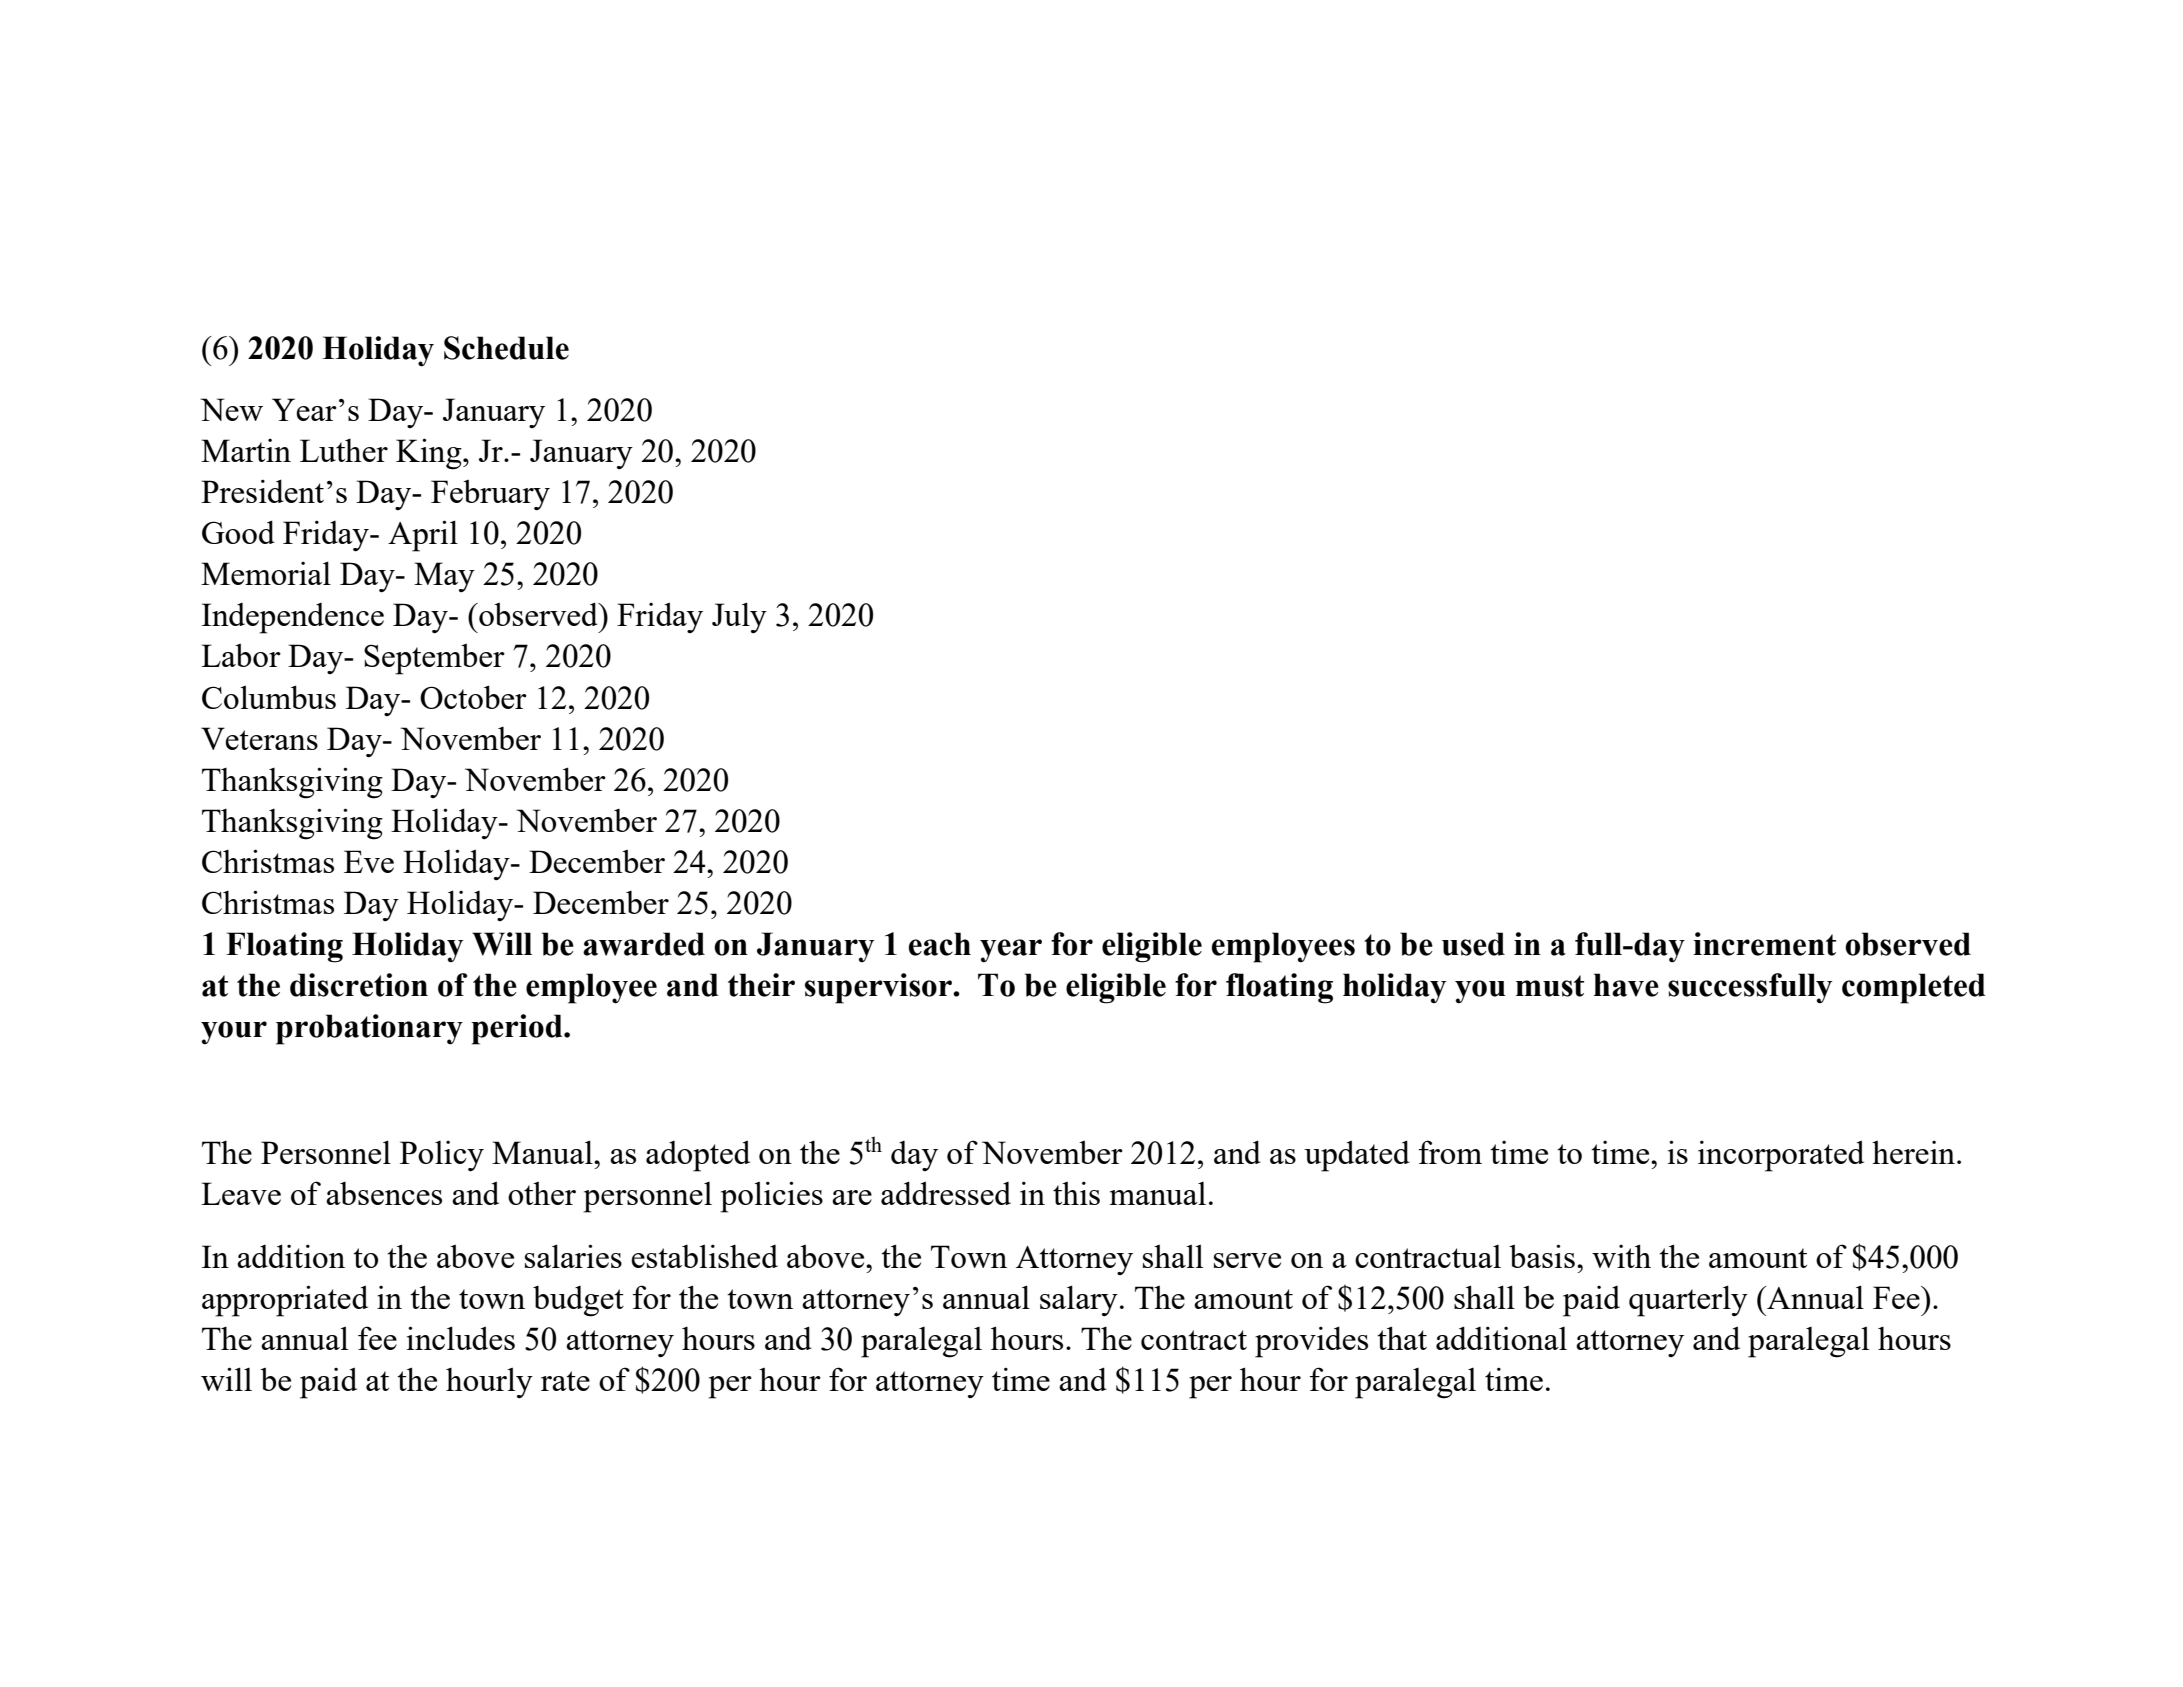 The height and width of the screenshot is (1687, 2183). What do you see at coordinates (739, 618) in the screenshot?
I see `July` at bounding box center [739, 618].
